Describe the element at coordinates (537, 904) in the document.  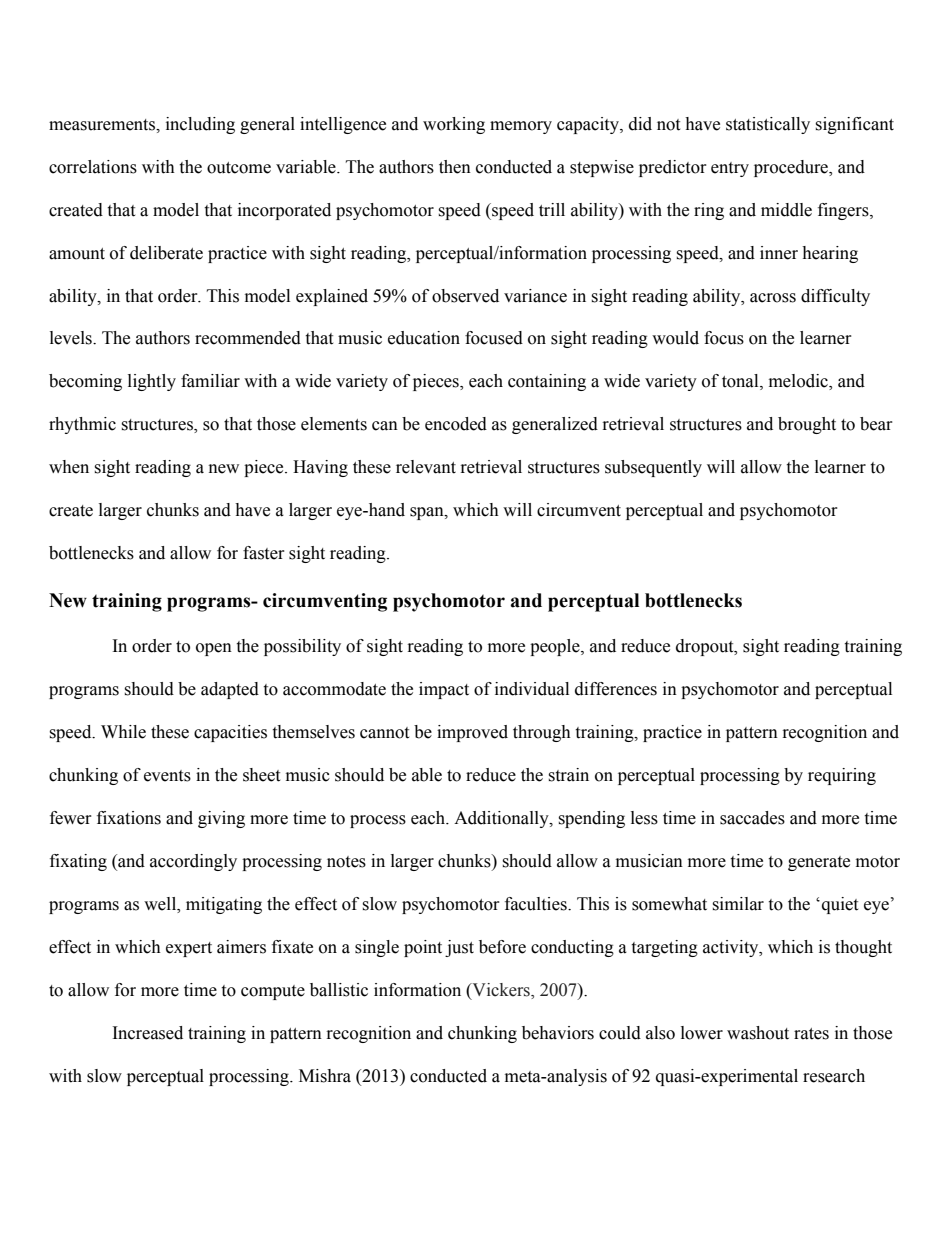
I see `faculties` at that location.
